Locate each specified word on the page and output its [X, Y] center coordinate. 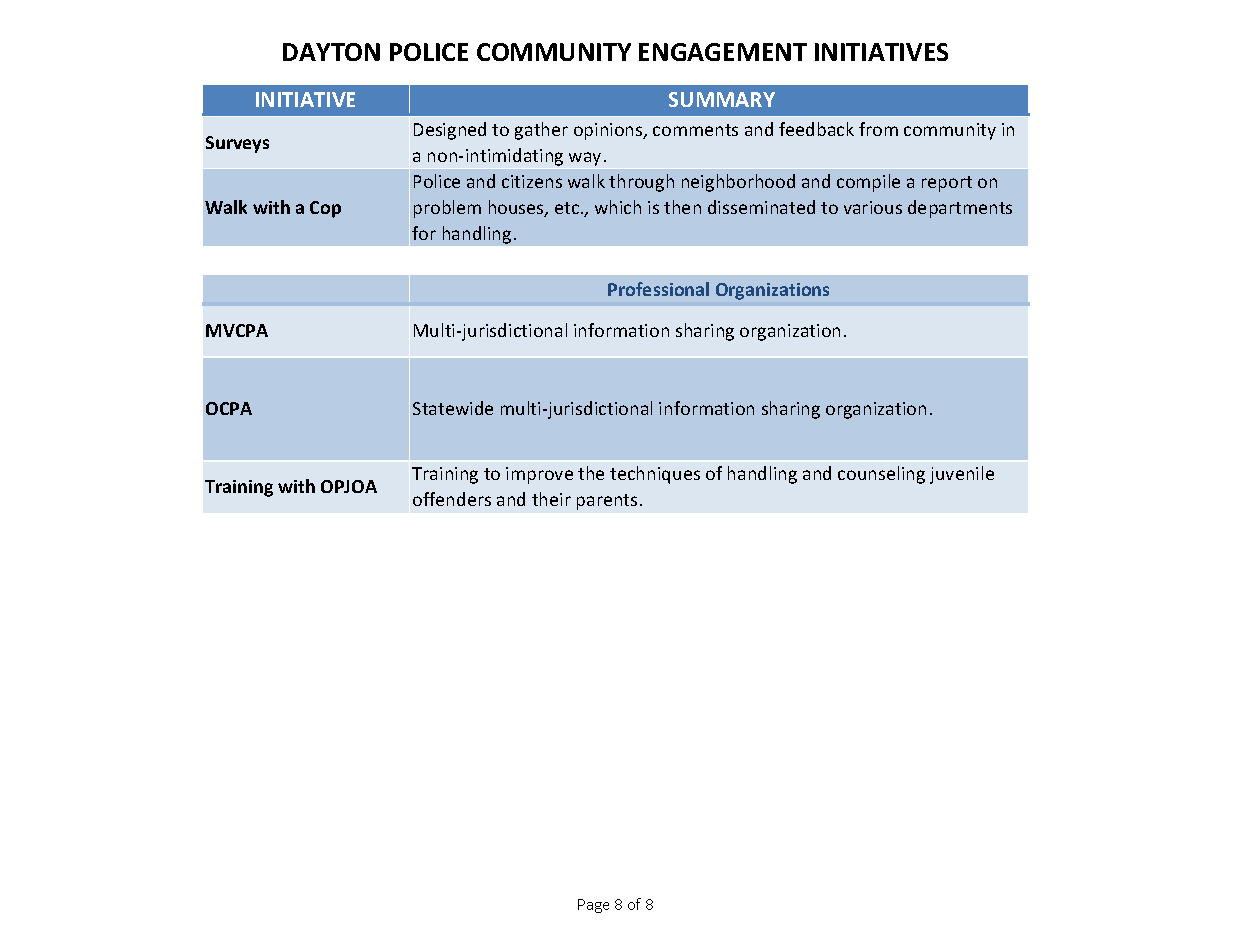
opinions [609, 131]
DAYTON [331, 52]
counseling [881, 475]
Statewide [453, 408]
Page [593, 906]
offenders [452, 499]
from [878, 129]
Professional [658, 289]
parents [607, 502]
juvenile [962, 475]
